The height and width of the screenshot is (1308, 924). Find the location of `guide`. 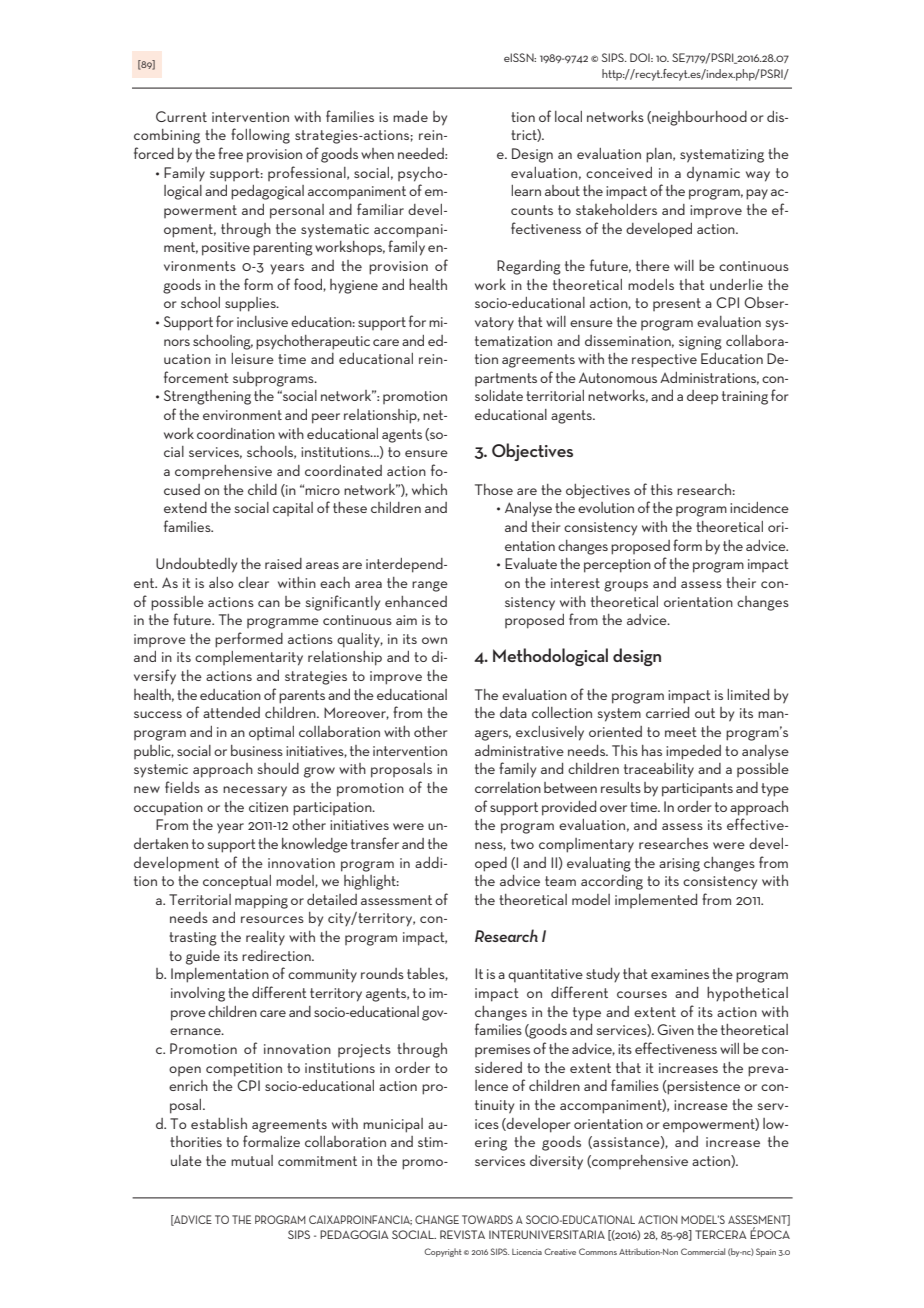

guide is located at coordinates (203, 957).
